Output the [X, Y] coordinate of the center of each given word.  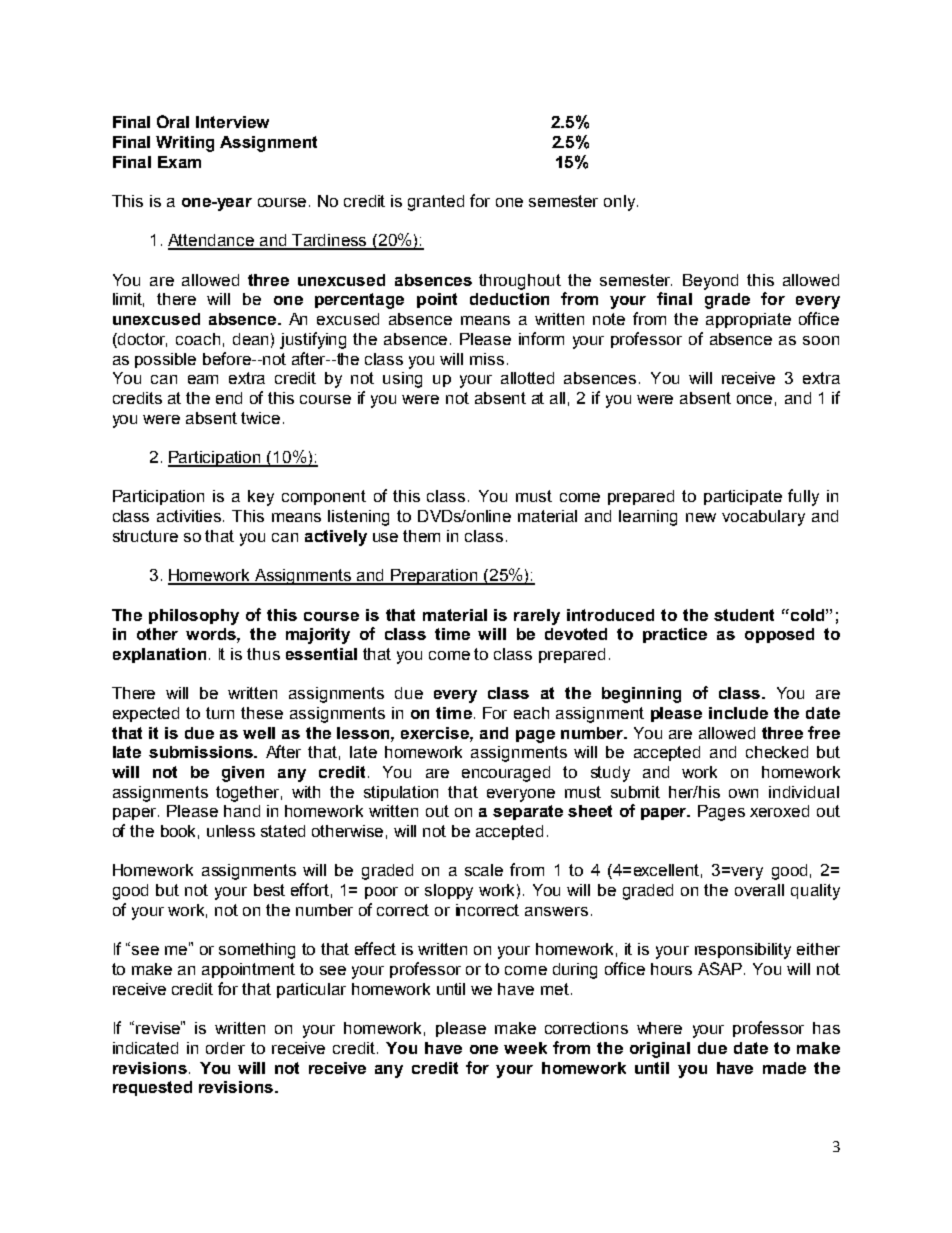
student [744, 615]
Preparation [434, 577]
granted [436, 203]
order [225, 1048]
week [525, 1048]
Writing [185, 144]
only [621, 203]
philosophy [194, 617]
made [784, 1068]
